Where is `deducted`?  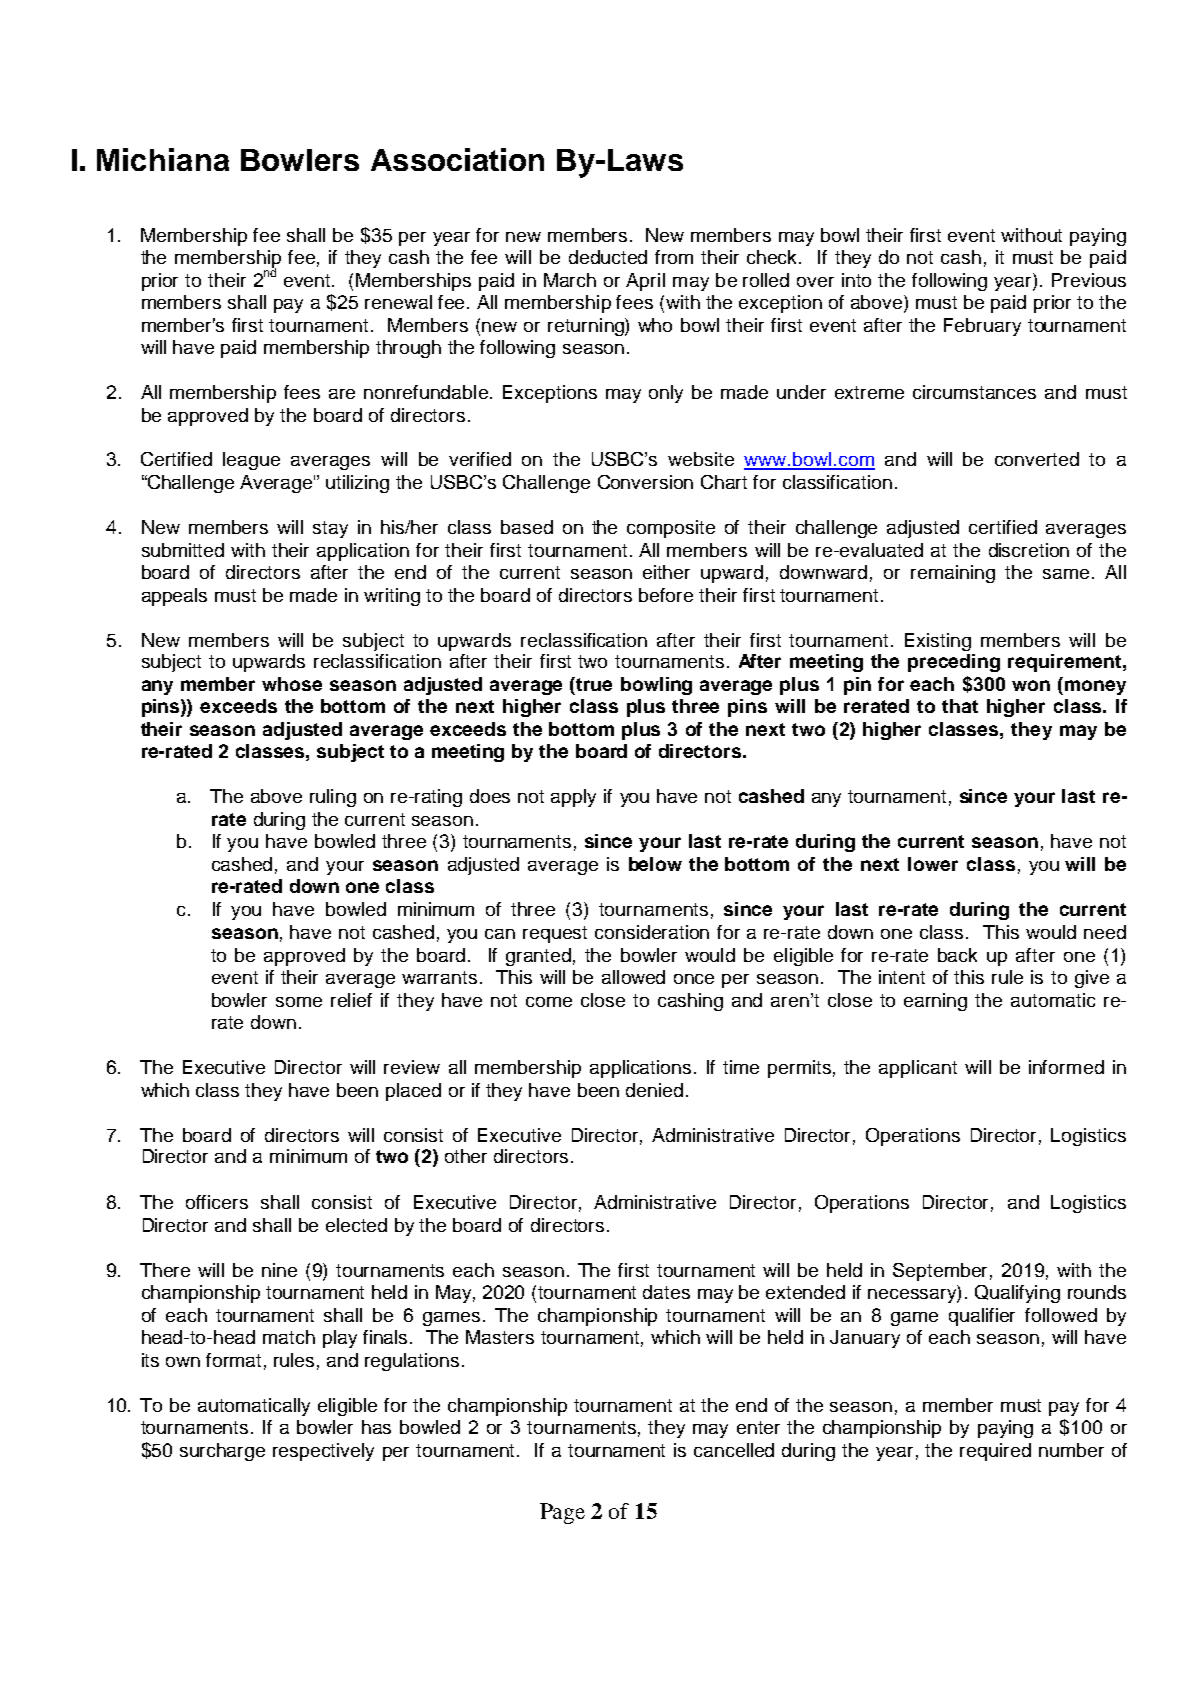 deducted is located at coordinates (608, 257).
